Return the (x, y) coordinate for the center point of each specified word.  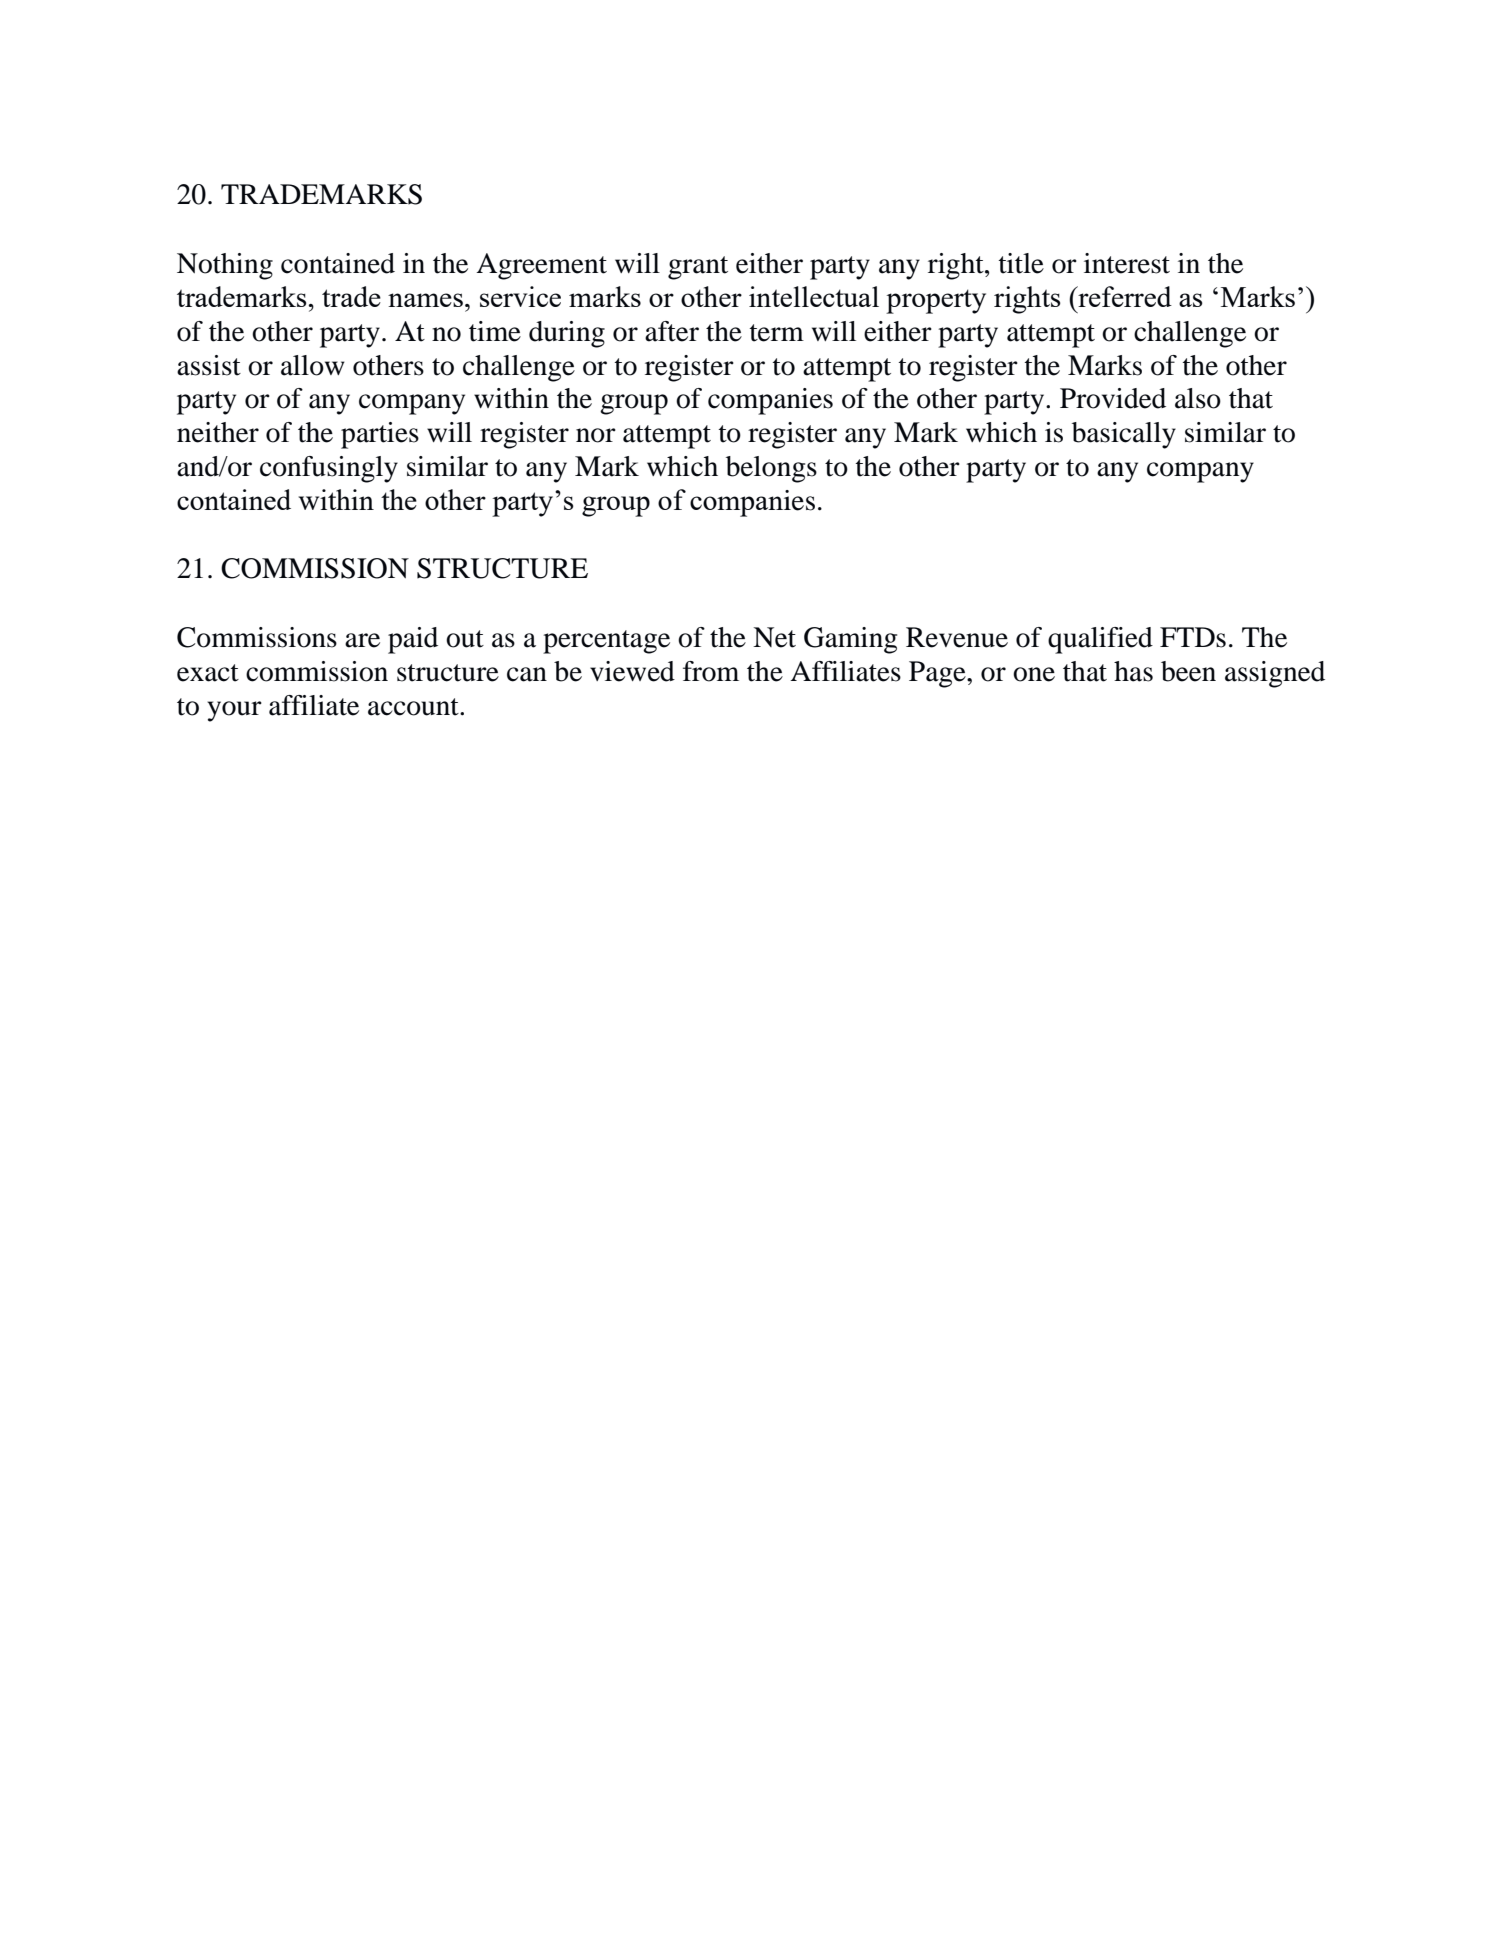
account (414, 707)
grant (698, 268)
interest (1127, 263)
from (711, 671)
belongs (771, 469)
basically (1124, 435)
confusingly (329, 469)
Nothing (225, 266)
